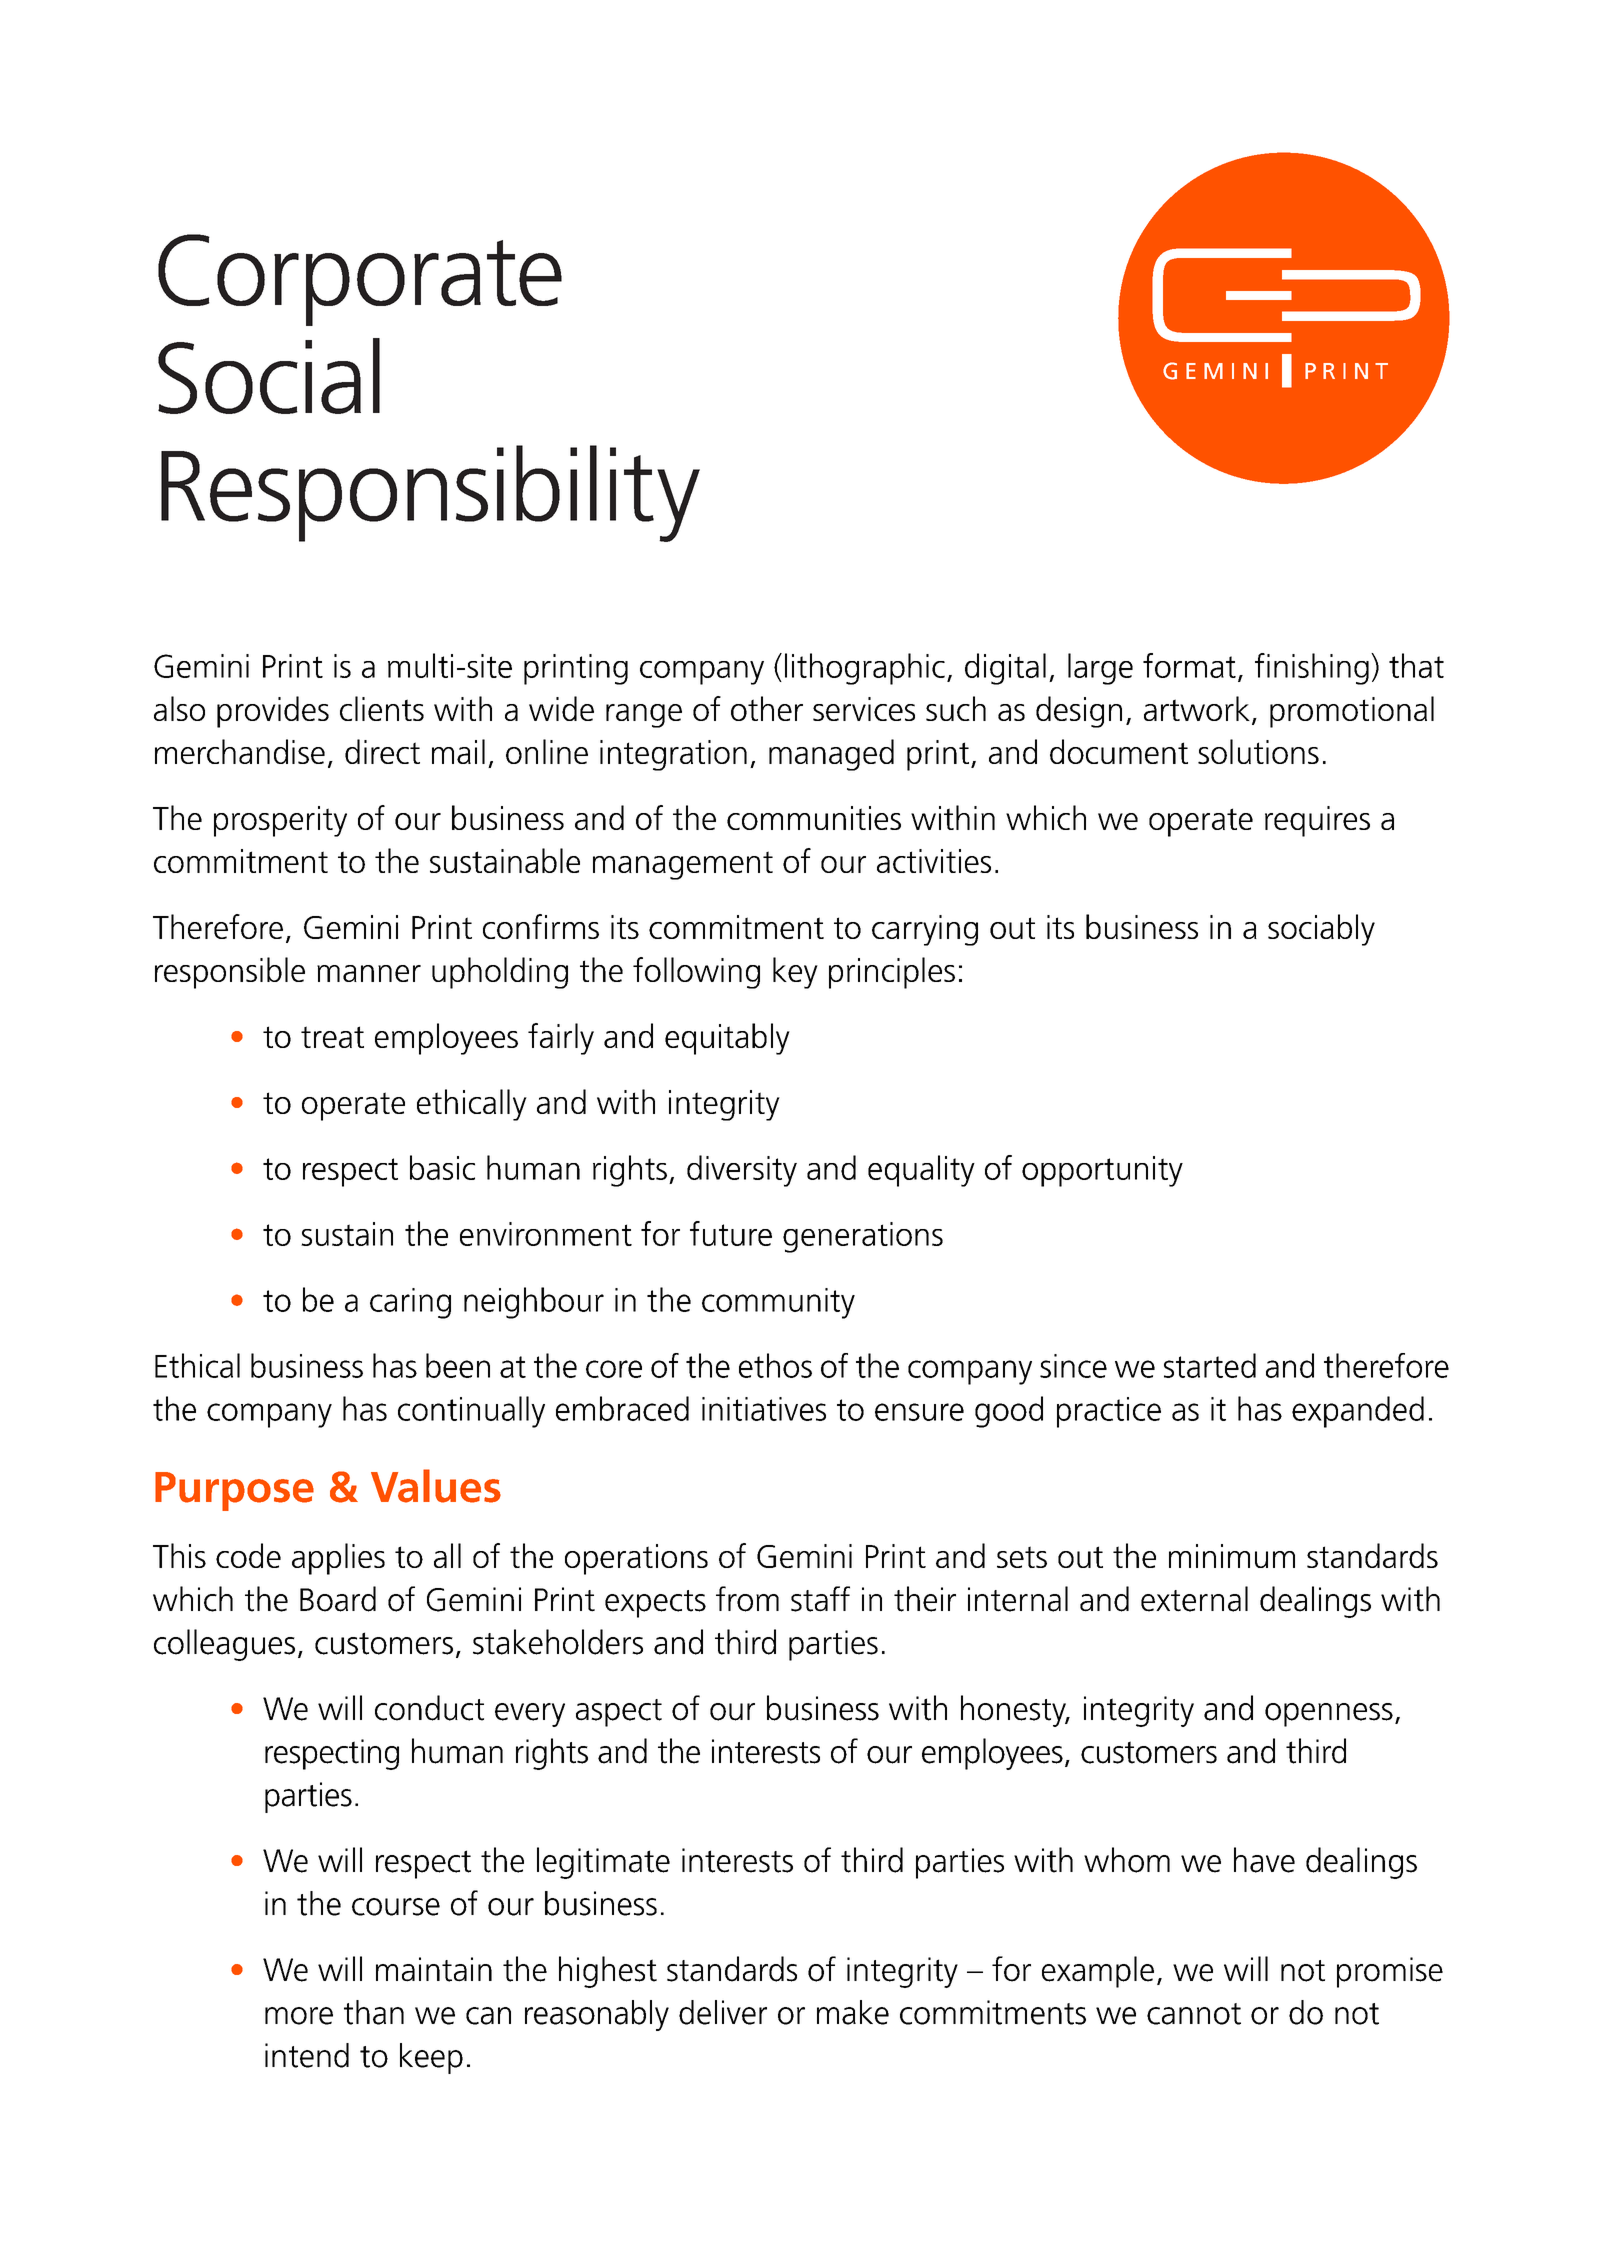 The image size is (1602, 2266). I want to click on diversity, so click(742, 1171).
